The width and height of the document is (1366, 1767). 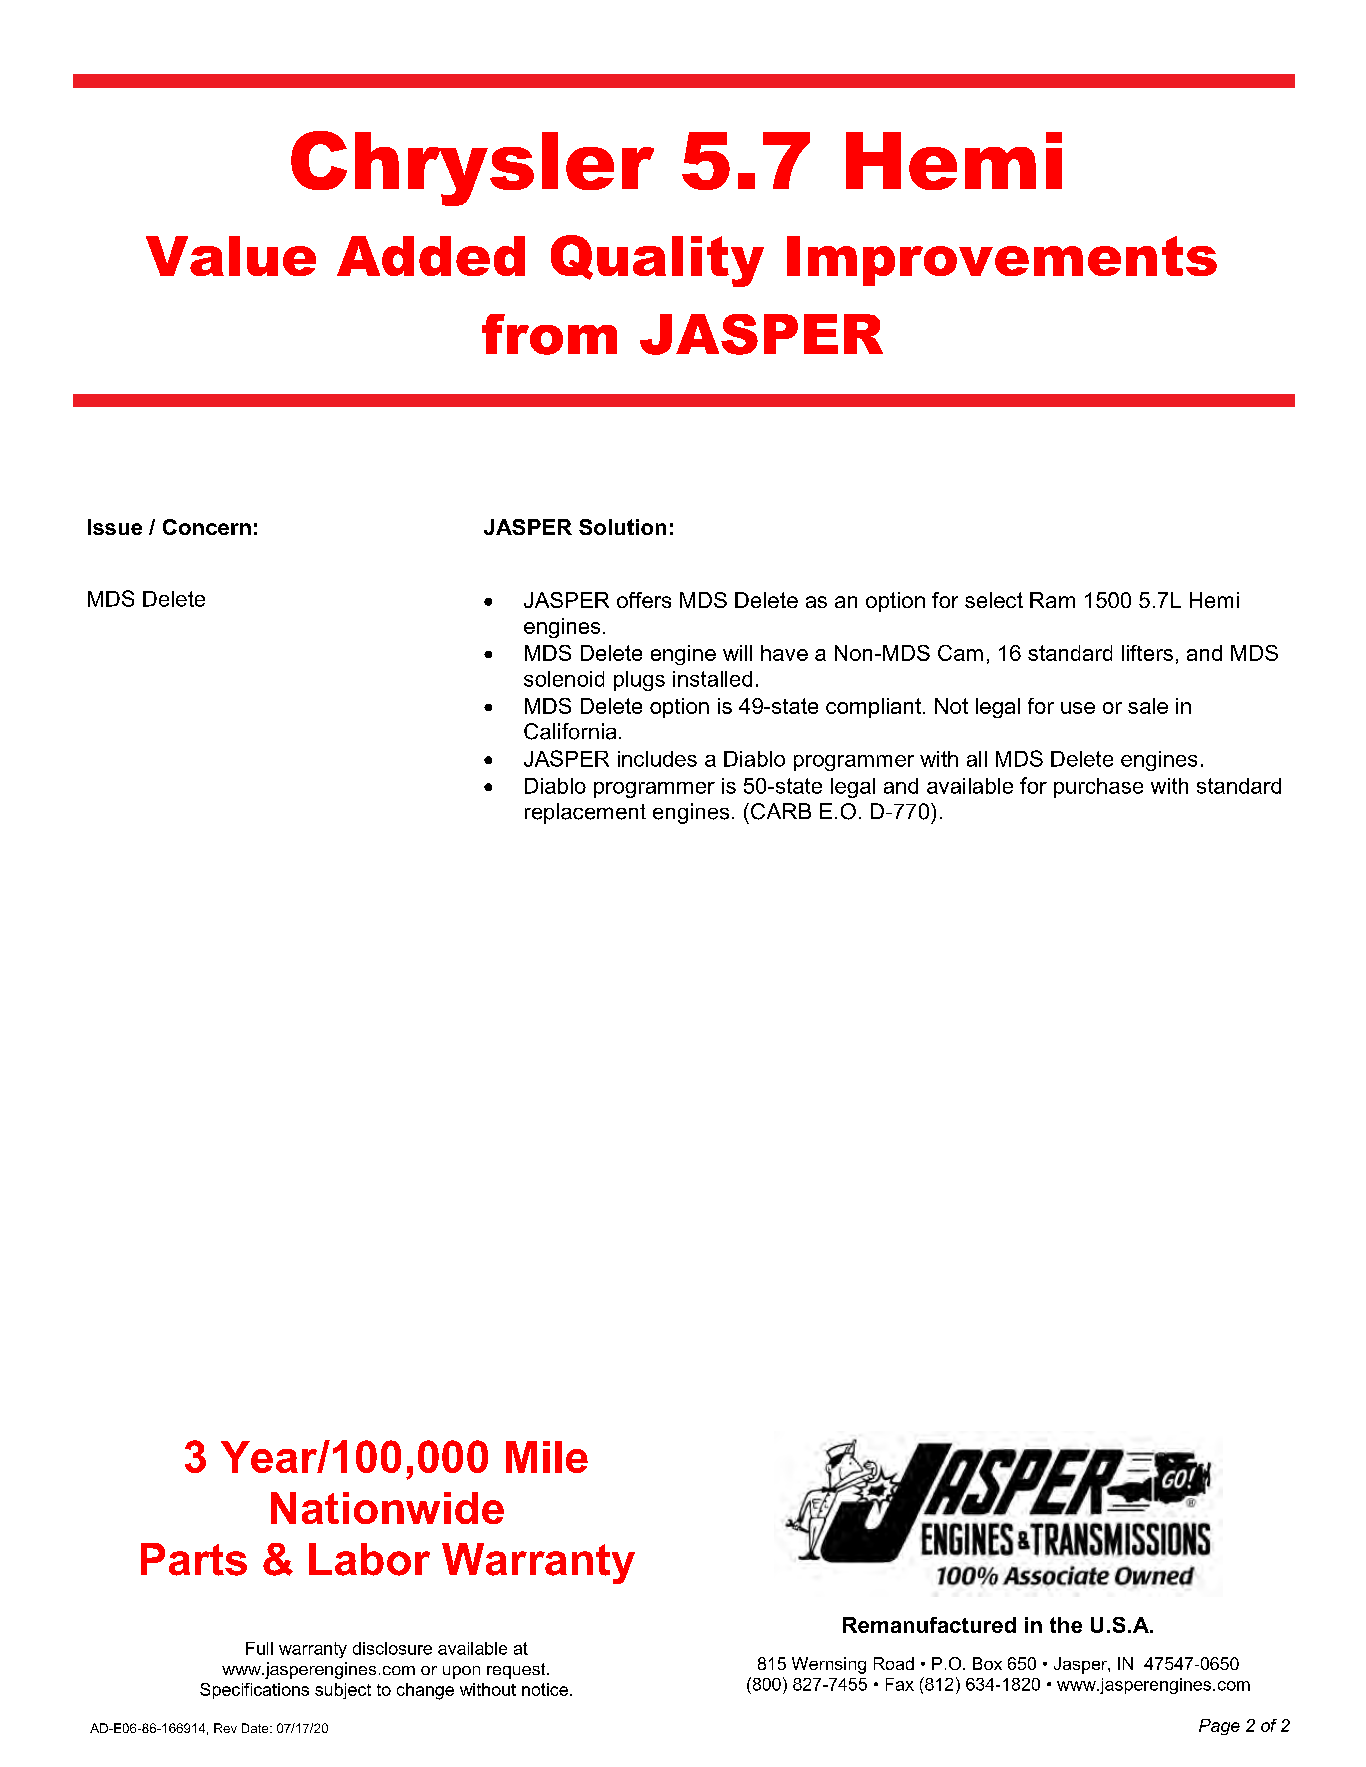 What do you see at coordinates (1066, 1625) in the document?
I see `the` at bounding box center [1066, 1625].
